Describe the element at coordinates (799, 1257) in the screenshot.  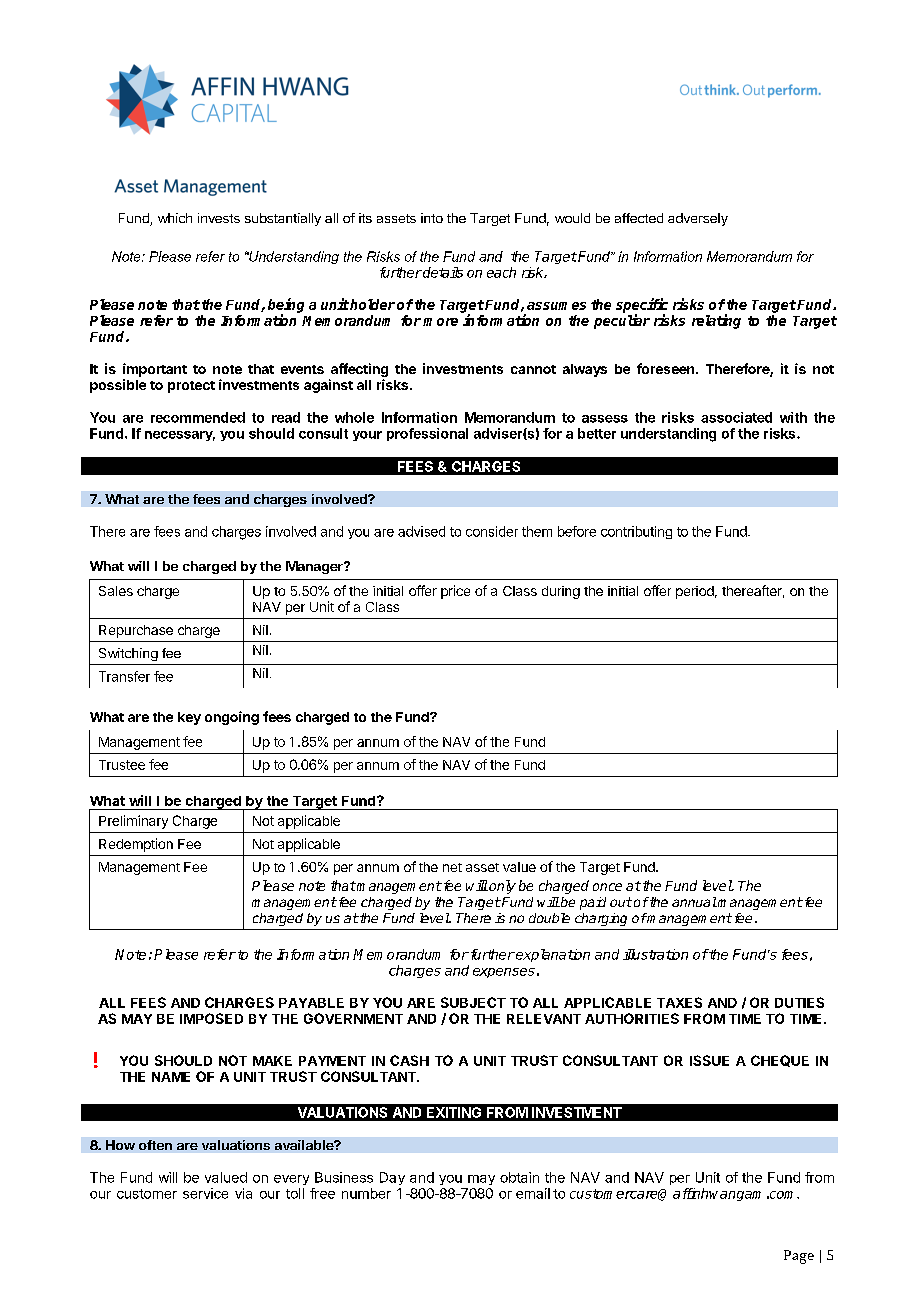
I see `Page` at that location.
